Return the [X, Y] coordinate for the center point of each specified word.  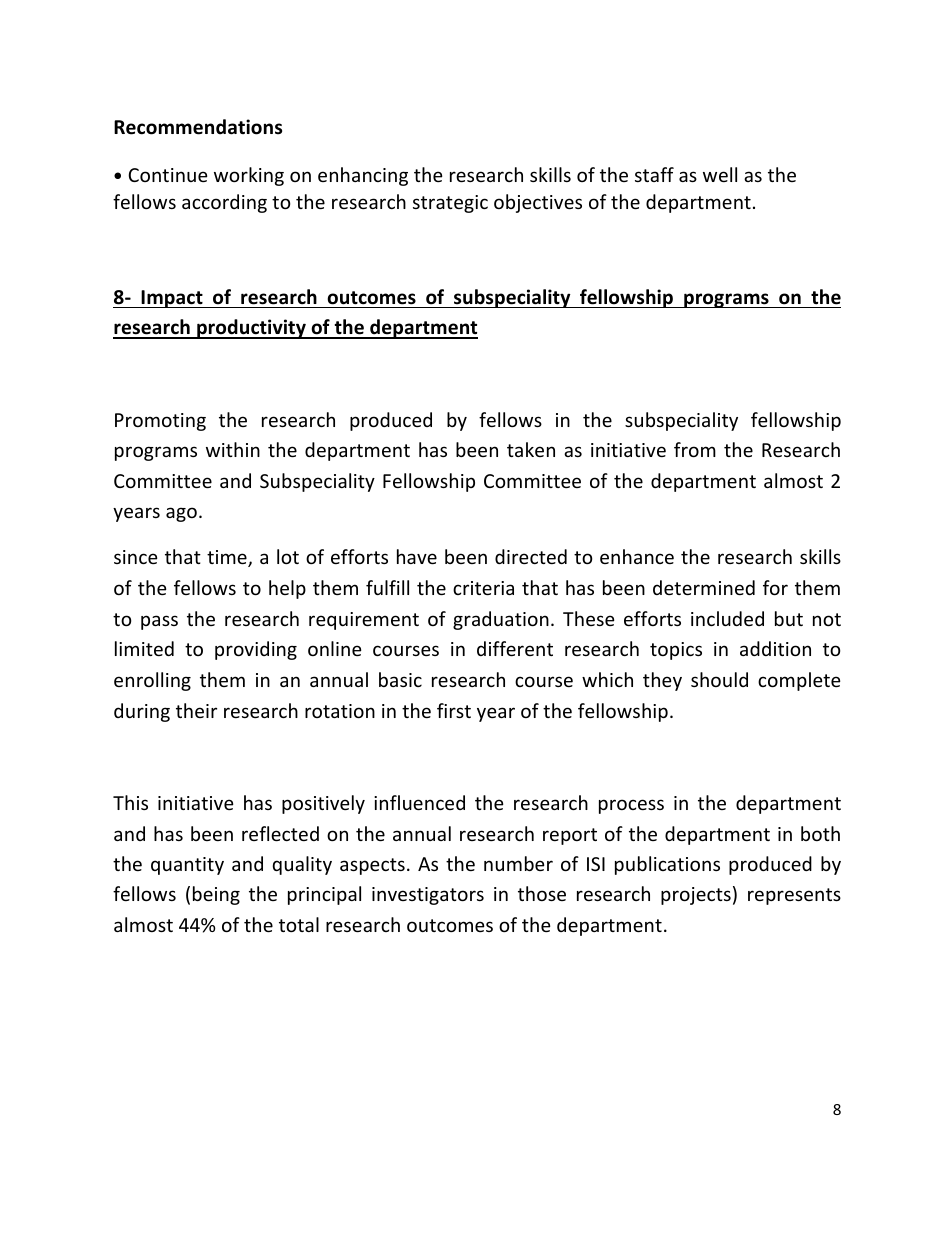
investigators [428, 896]
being [216, 895]
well [720, 174]
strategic [450, 204]
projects [696, 896]
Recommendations [198, 127]
